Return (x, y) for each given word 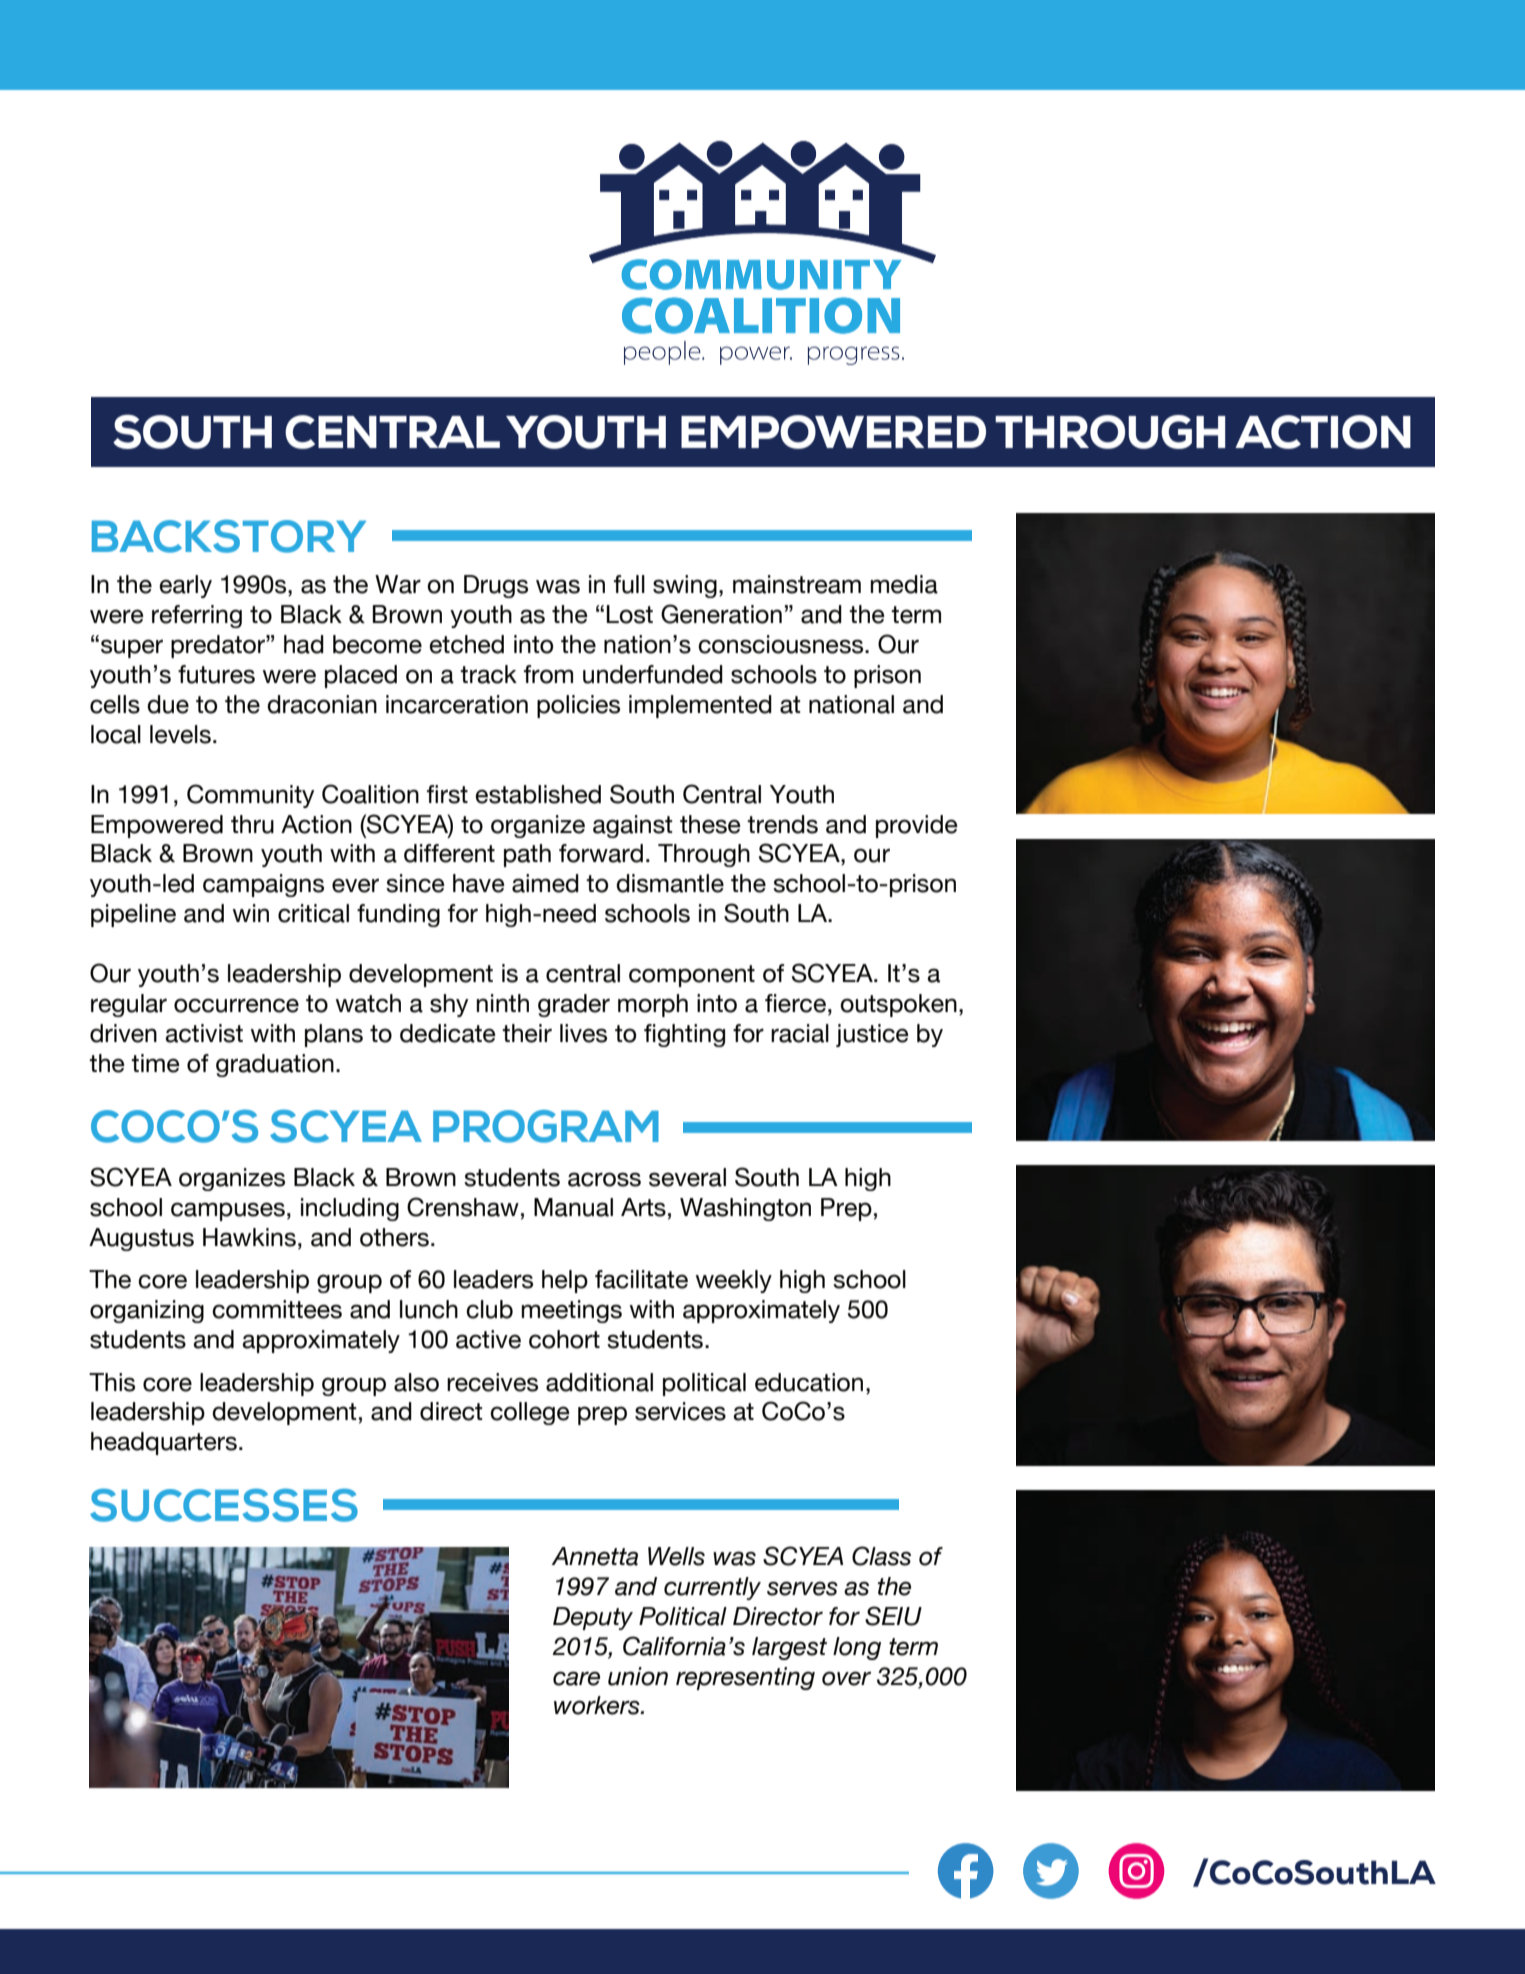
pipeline (133, 915)
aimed (545, 883)
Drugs (496, 586)
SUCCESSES (224, 1505)
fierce (795, 1003)
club (489, 1309)
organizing (147, 1311)
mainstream (797, 584)
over (846, 1678)
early (185, 586)
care (576, 1678)
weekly (734, 1281)
